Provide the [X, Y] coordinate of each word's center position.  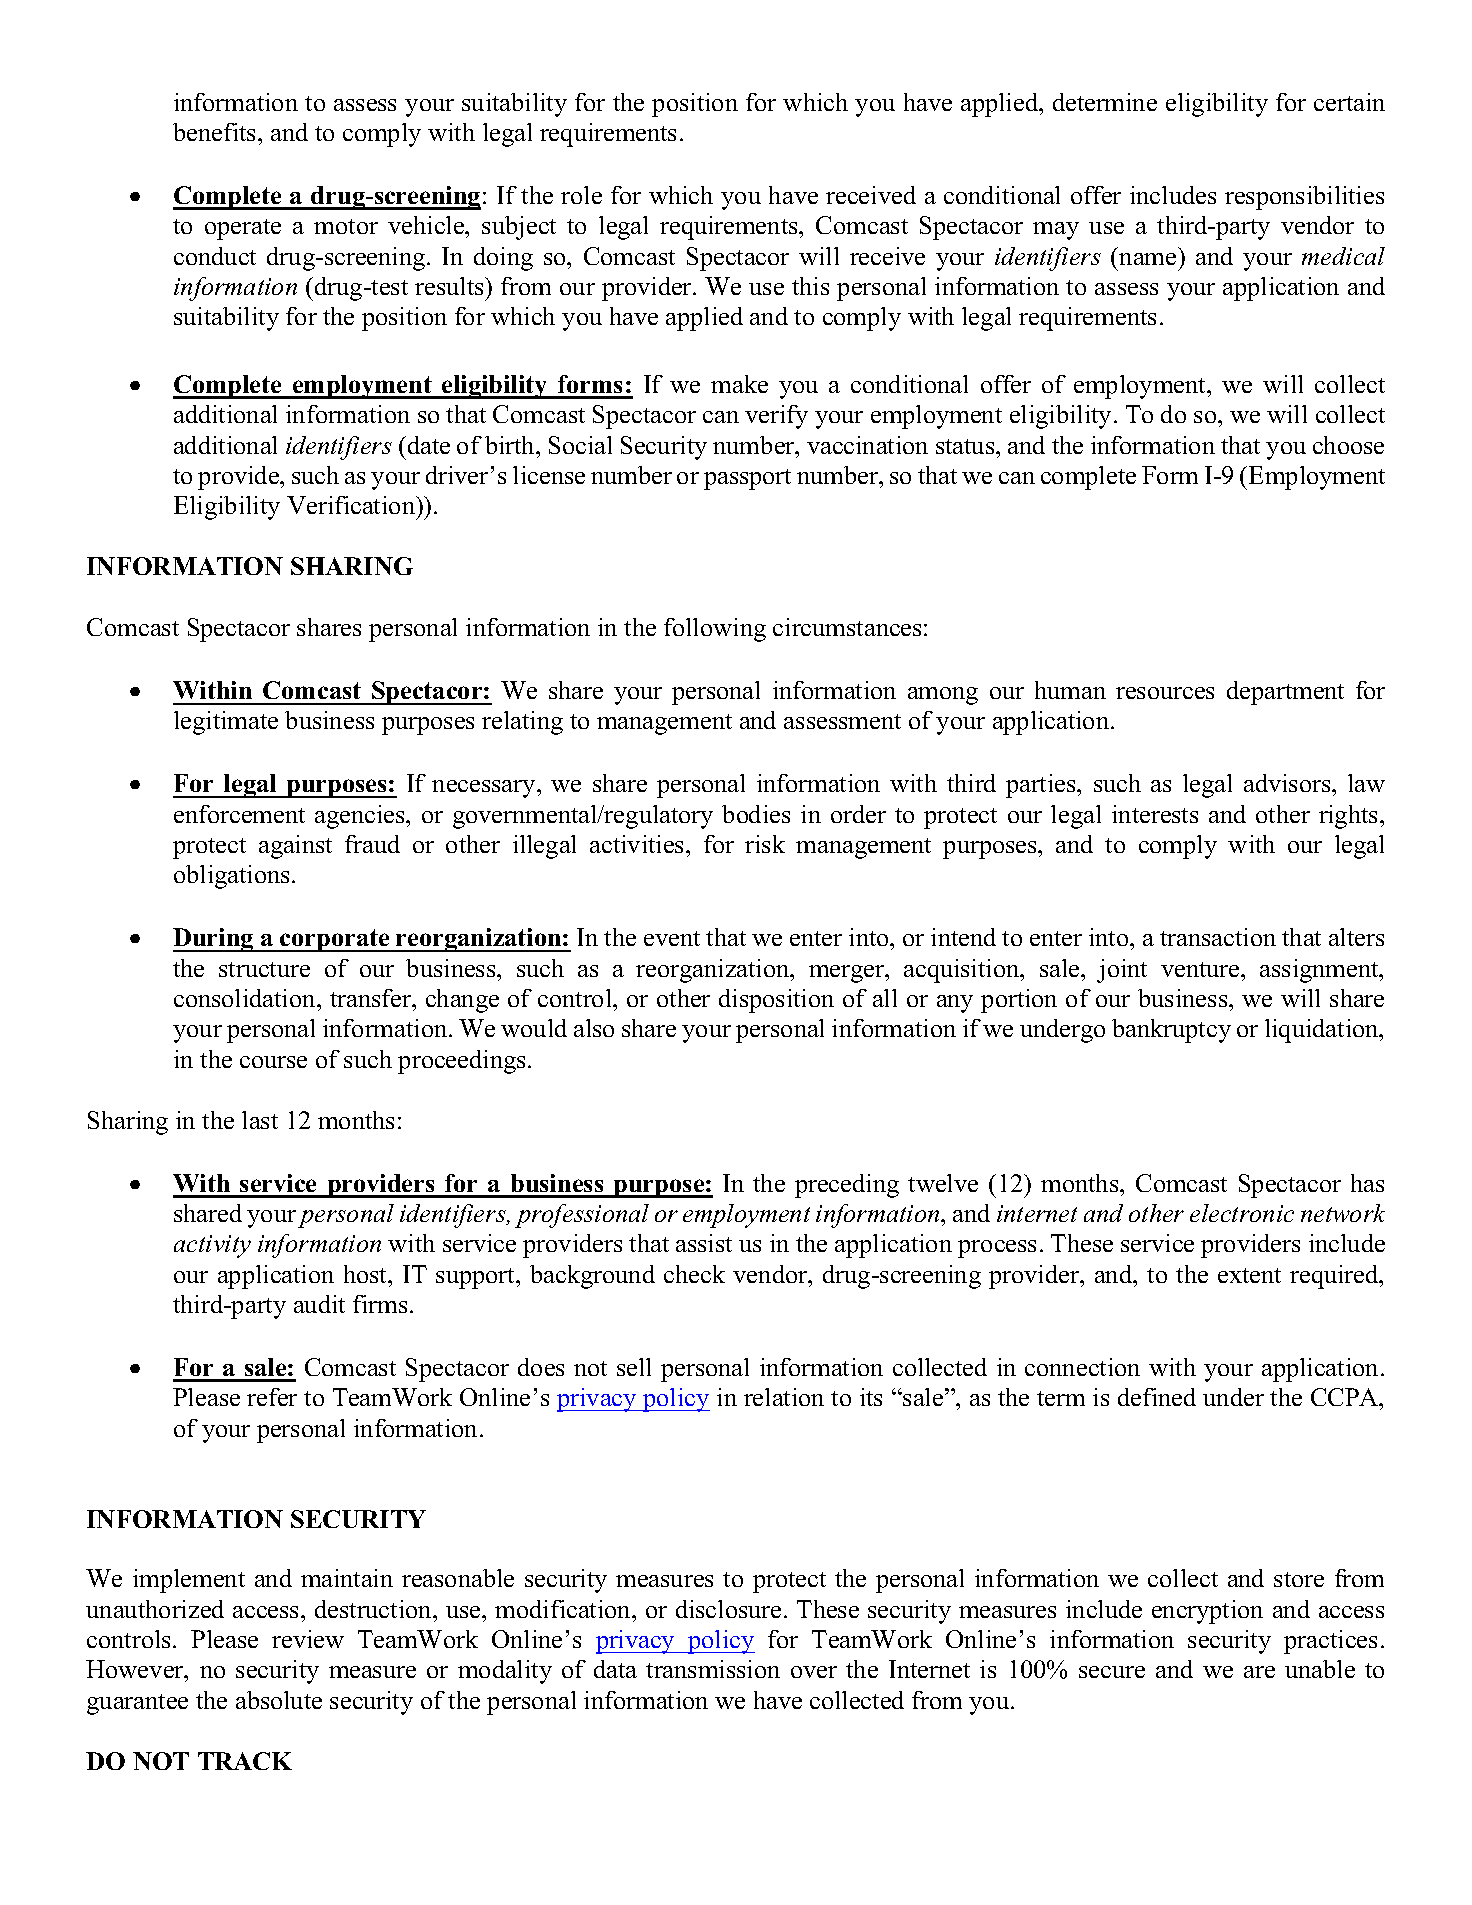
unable [1320, 1669]
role [581, 195]
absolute [279, 1700]
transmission [713, 1669]
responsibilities [1304, 198]
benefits [216, 132]
